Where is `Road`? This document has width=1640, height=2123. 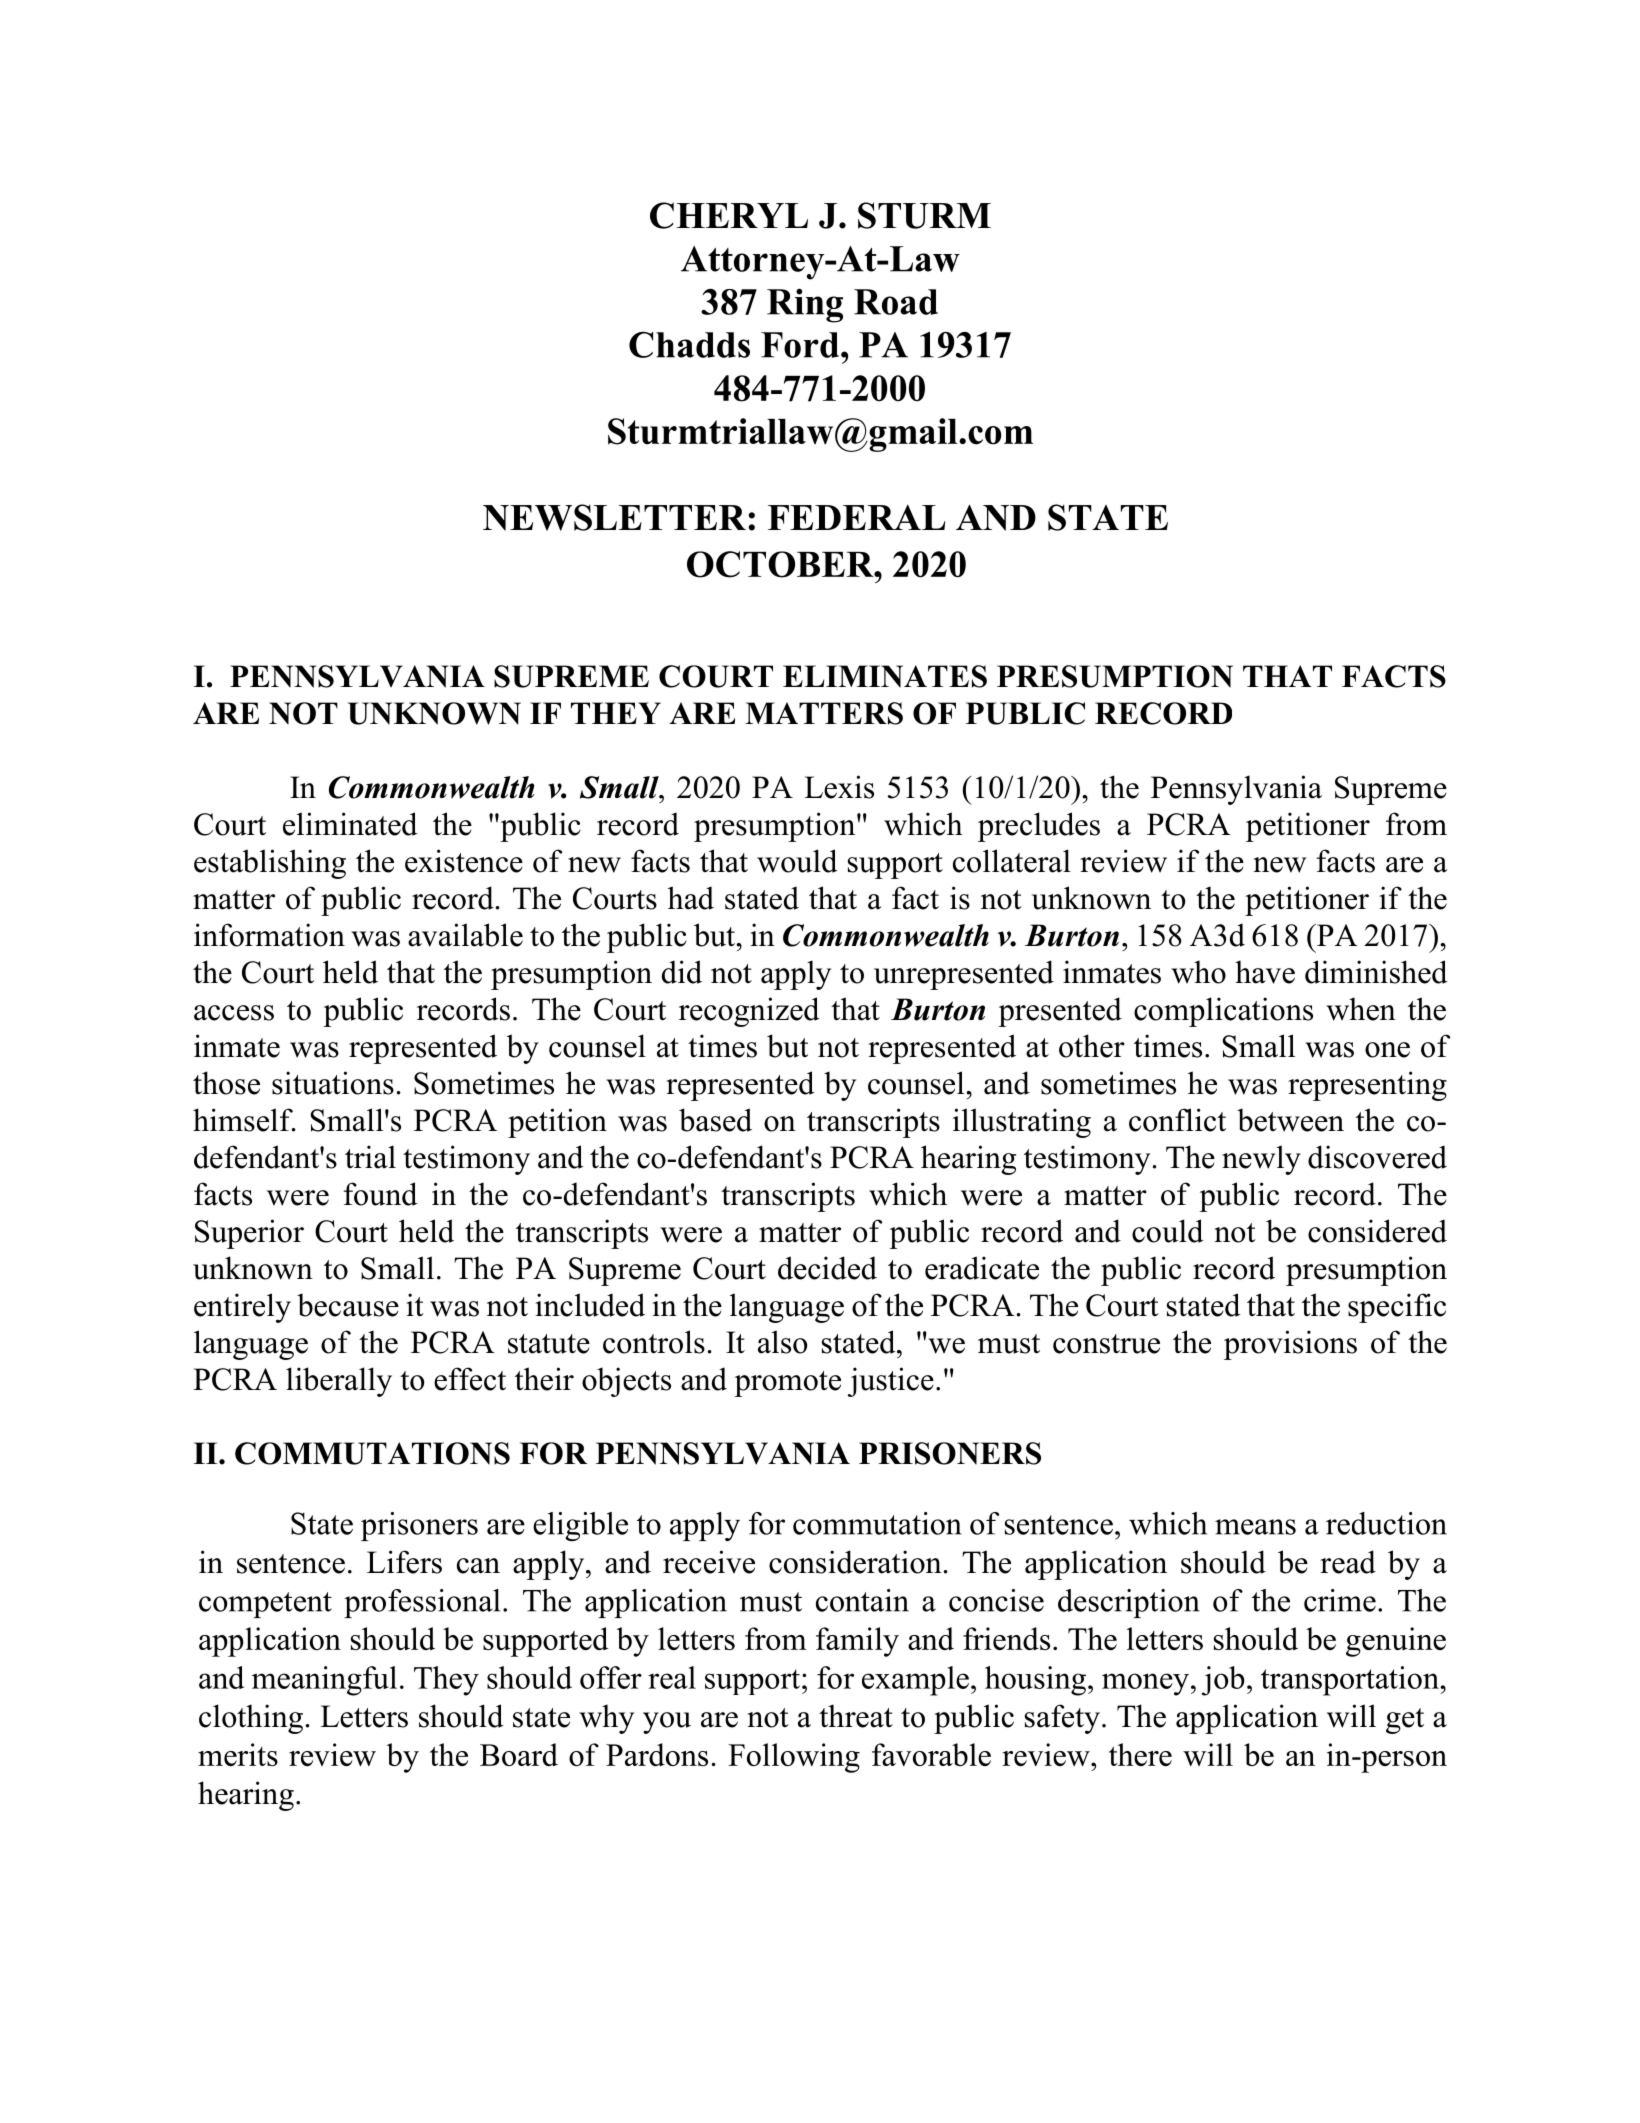
Road is located at coordinates (896, 302).
